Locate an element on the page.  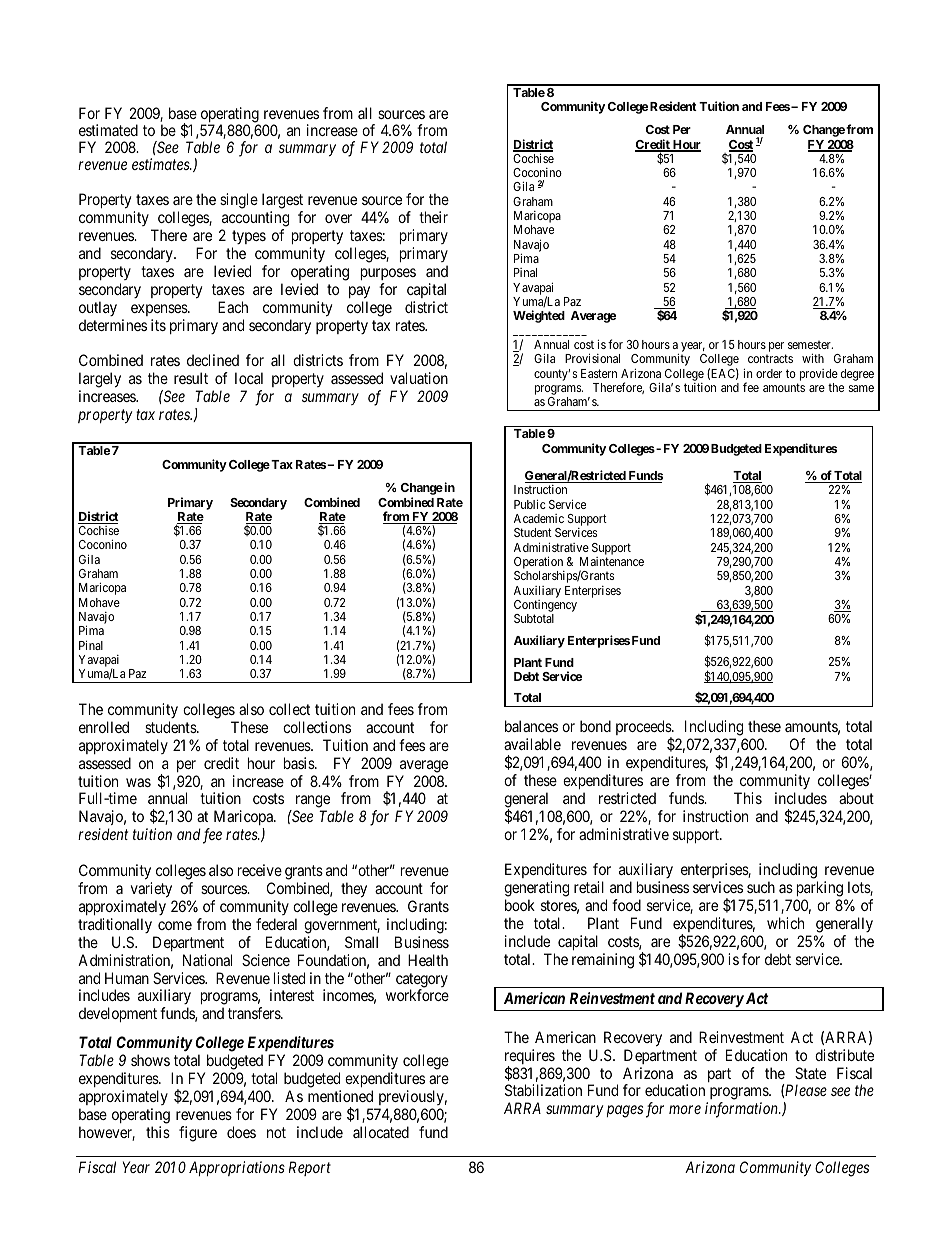
figure is located at coordinates (198, 1134).
